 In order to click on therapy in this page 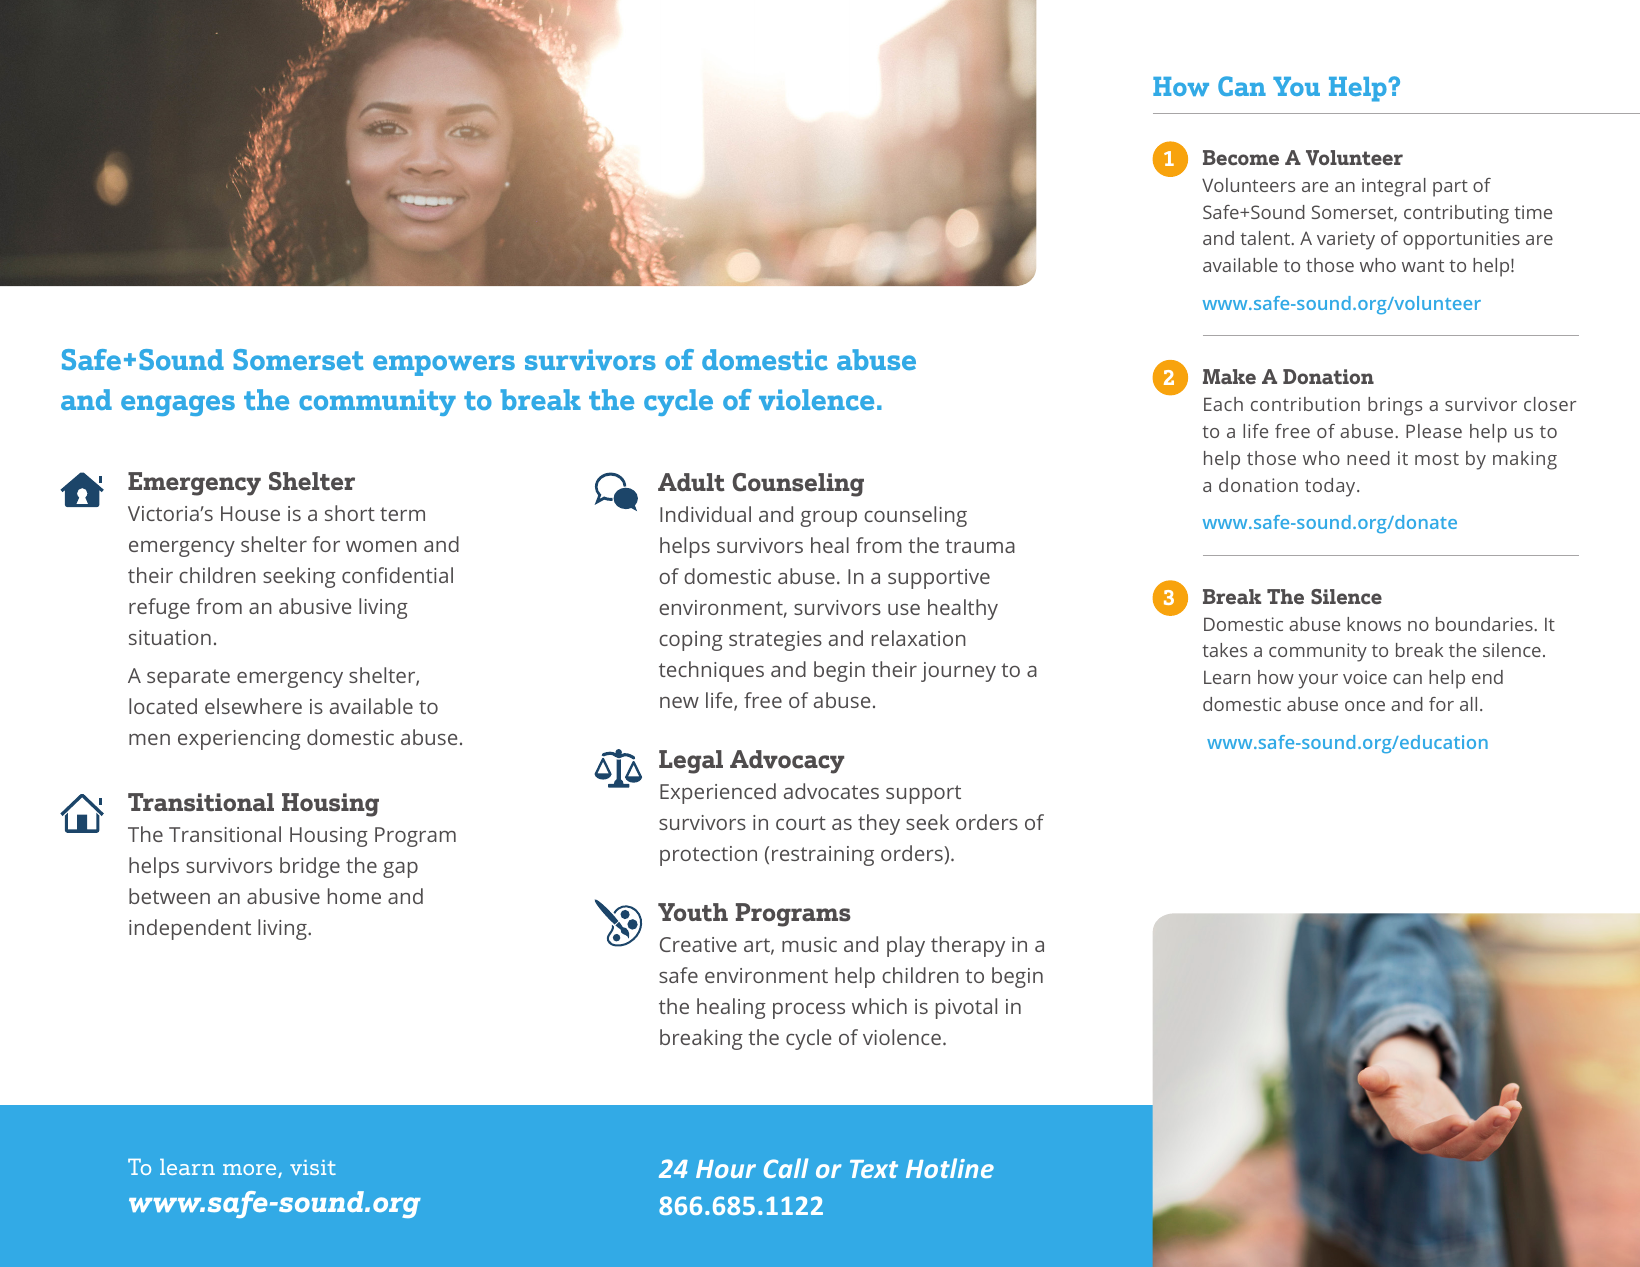, I will do `click(968, 946)`.
